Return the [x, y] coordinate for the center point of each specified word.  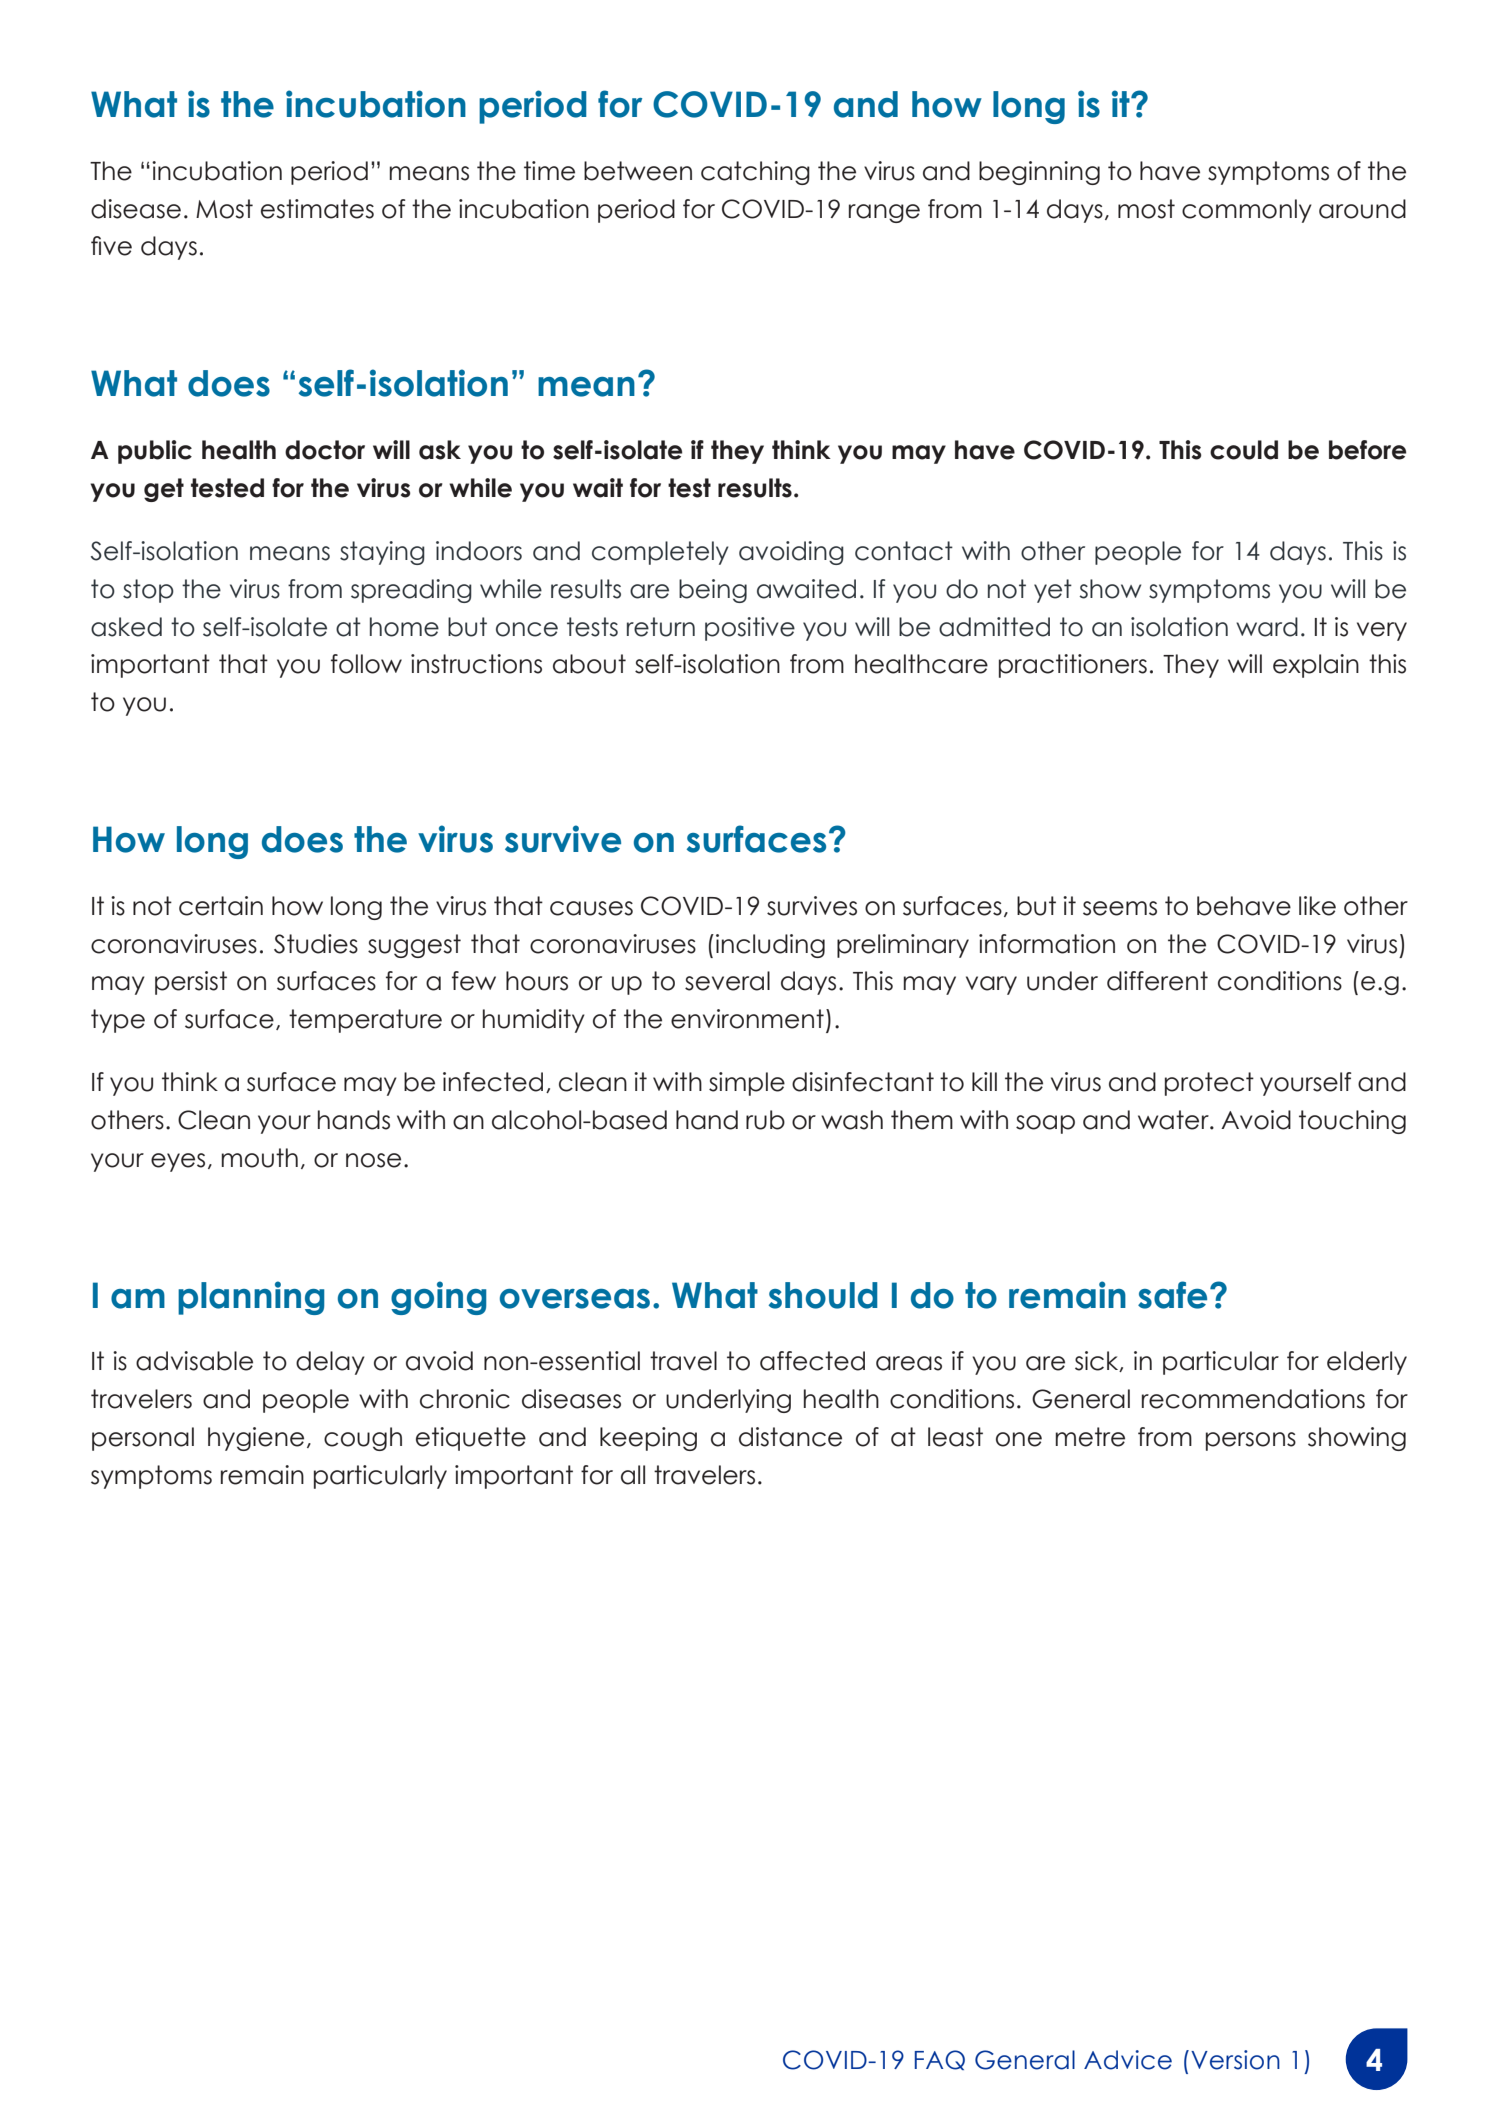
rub [765, 1120]
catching [755, 173]
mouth [260, 1158]
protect [1209, 1084]
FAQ [940, 2060]
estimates [317, 209]
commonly [1247, 211]
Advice [1128, 2060]
